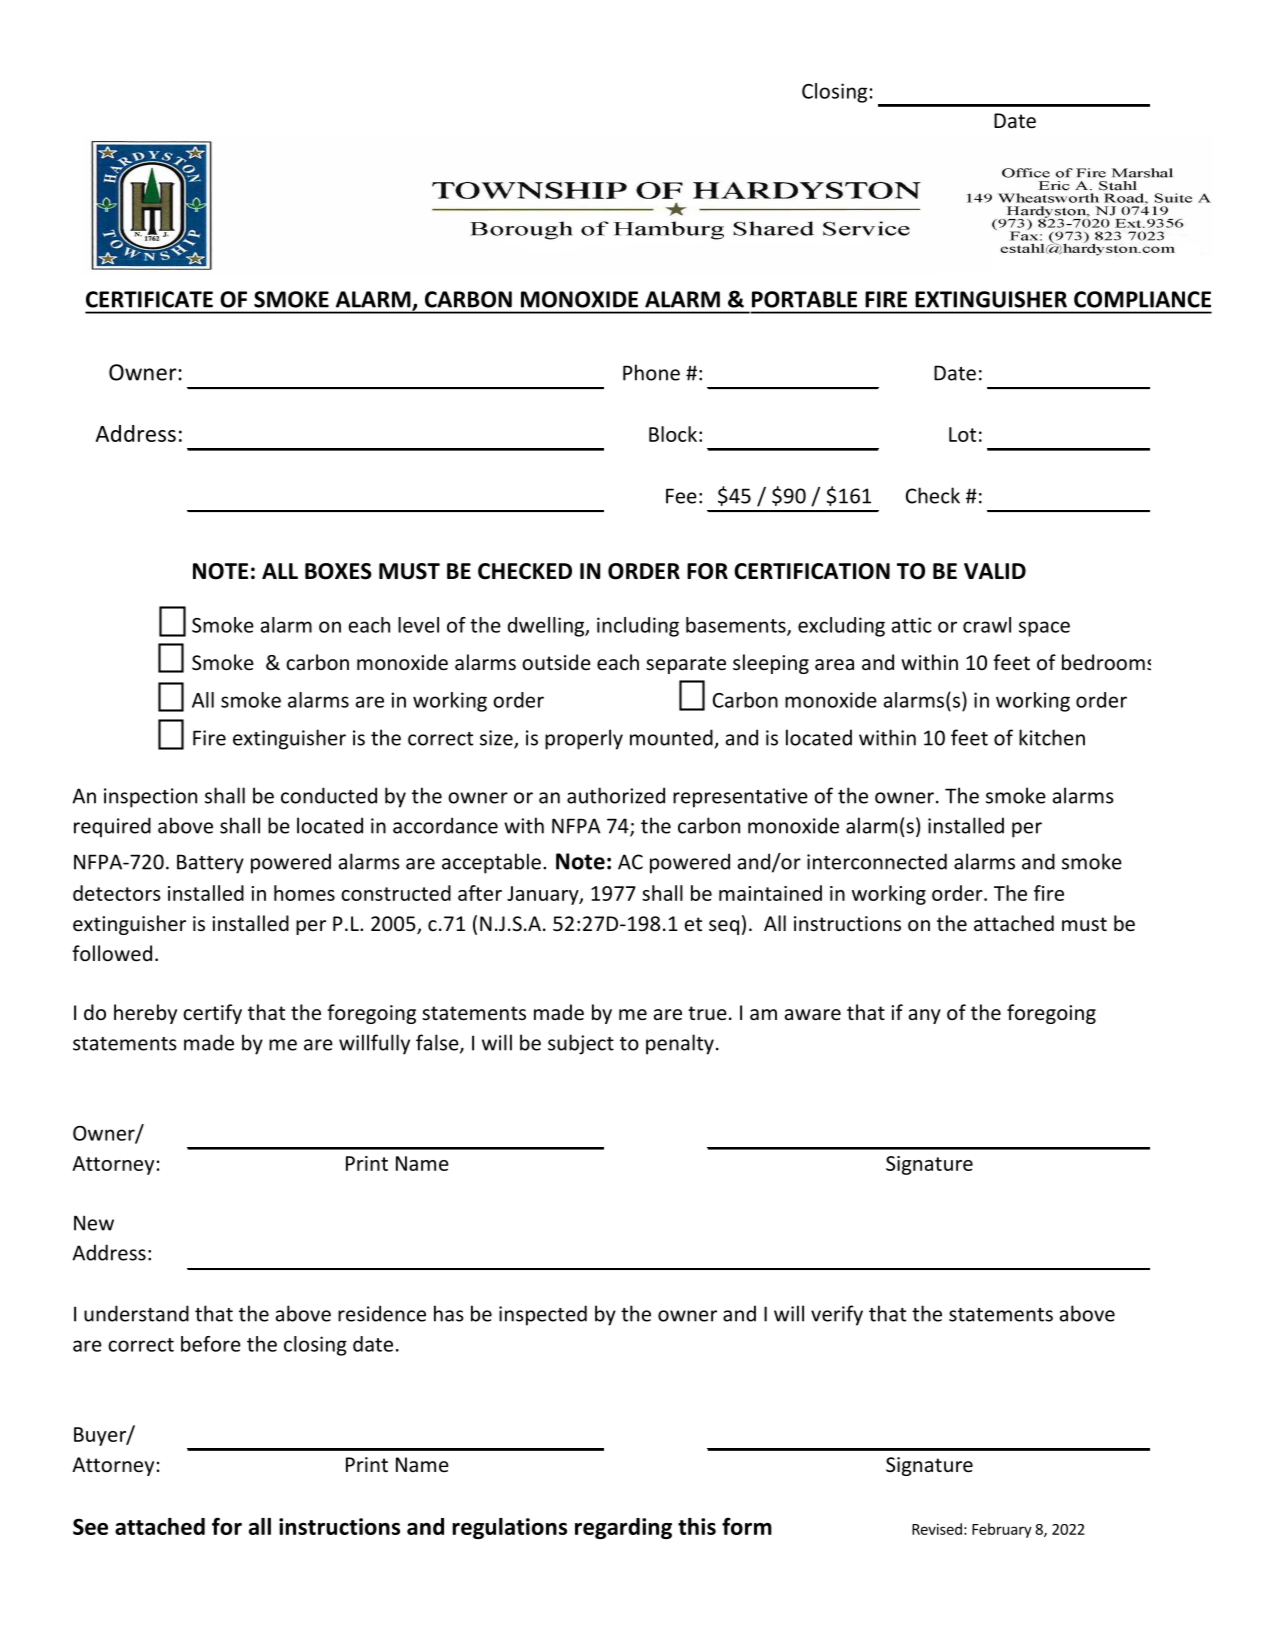 Image resolution: width=1269 pixels, height=1643 pixels. What do you see at coordinates (651, 372) in the screenshot?
I see `Phone` at bounding box center [651, 372].
